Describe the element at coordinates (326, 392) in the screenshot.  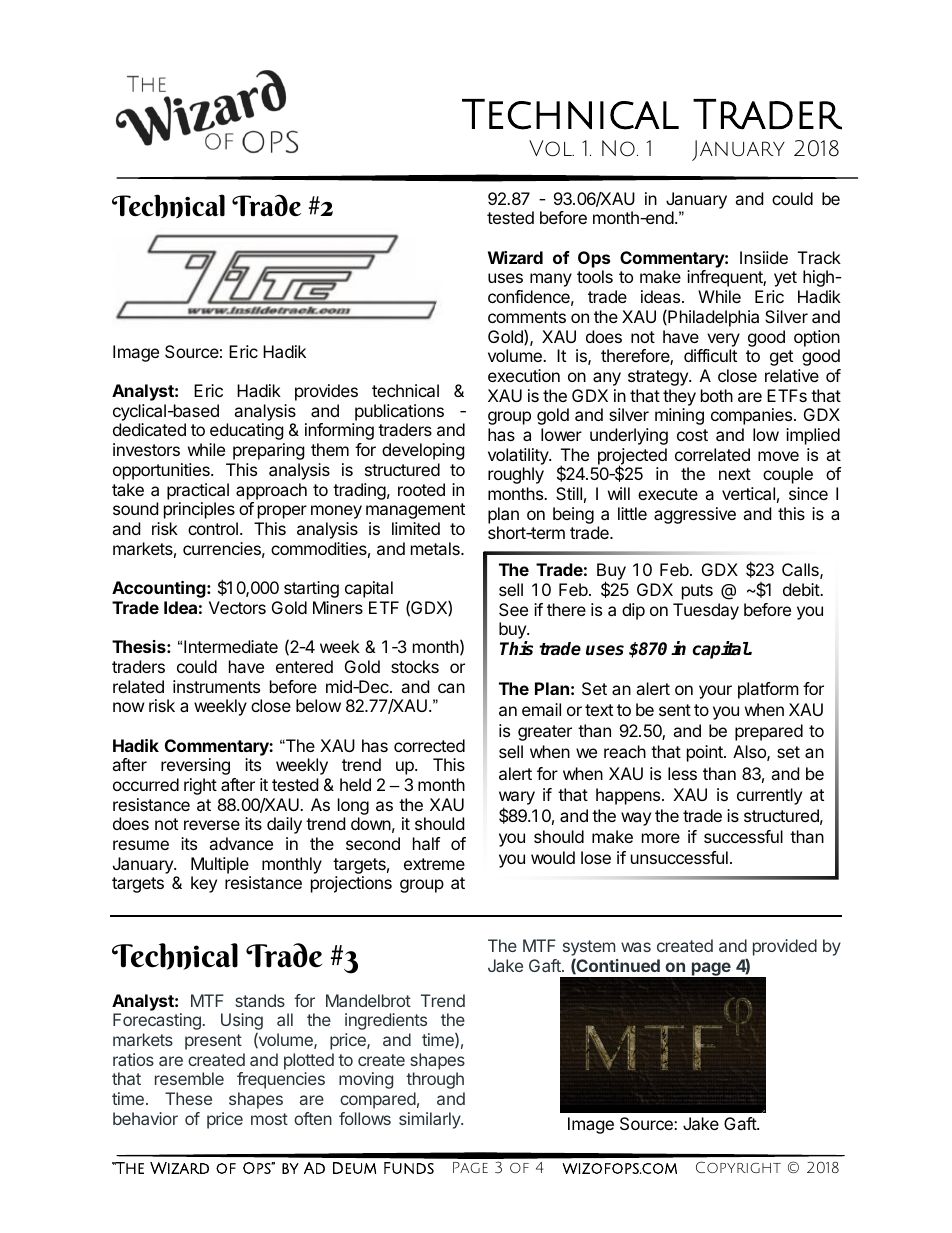
I see `provides` at that location.
